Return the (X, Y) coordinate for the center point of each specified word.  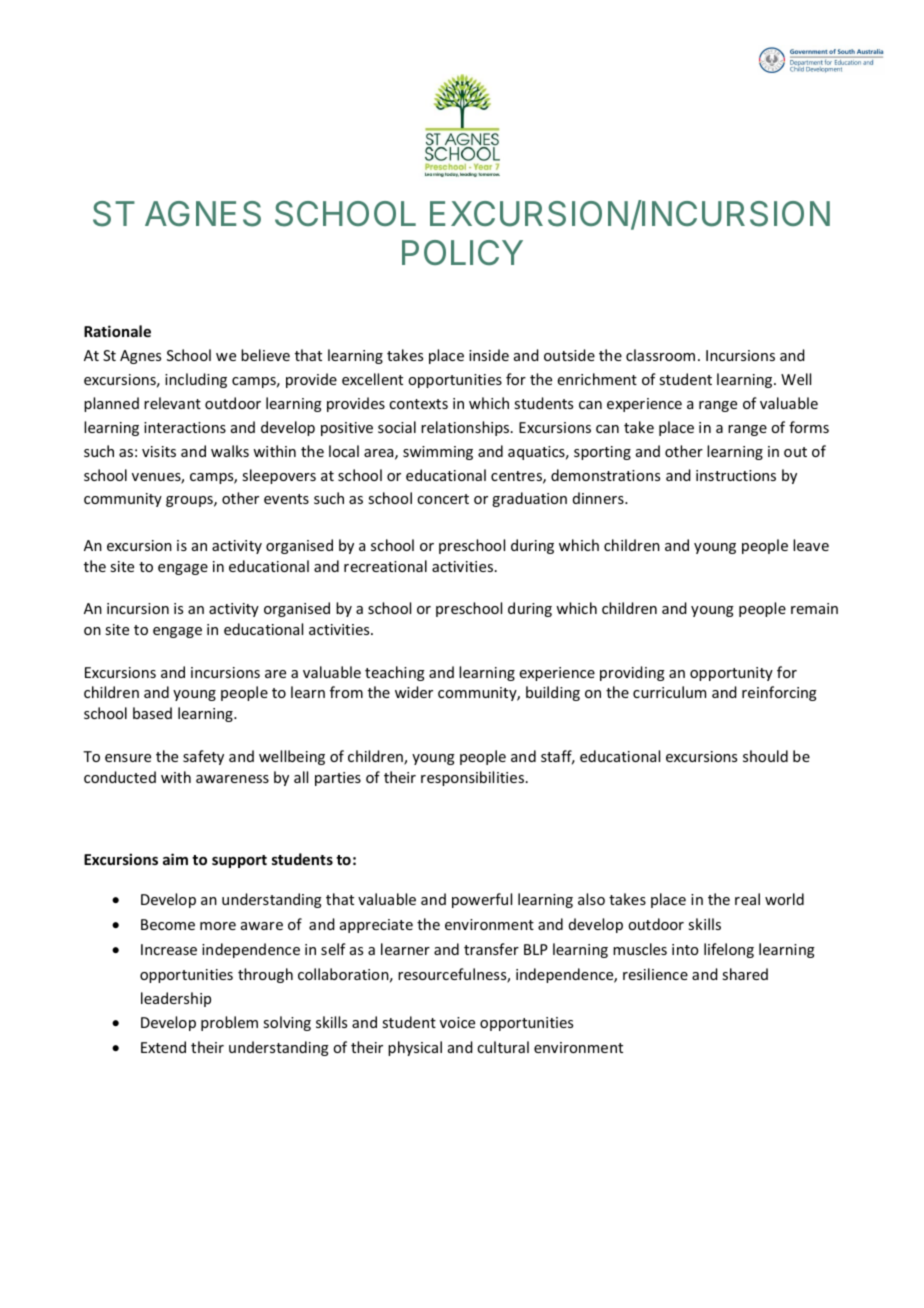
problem (229, 1023)
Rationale (117, 331)
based (152, 713)
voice (457, 1022)
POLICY (462, 252)
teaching (395, 673)
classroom (660, 355)
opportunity (731, 674)
